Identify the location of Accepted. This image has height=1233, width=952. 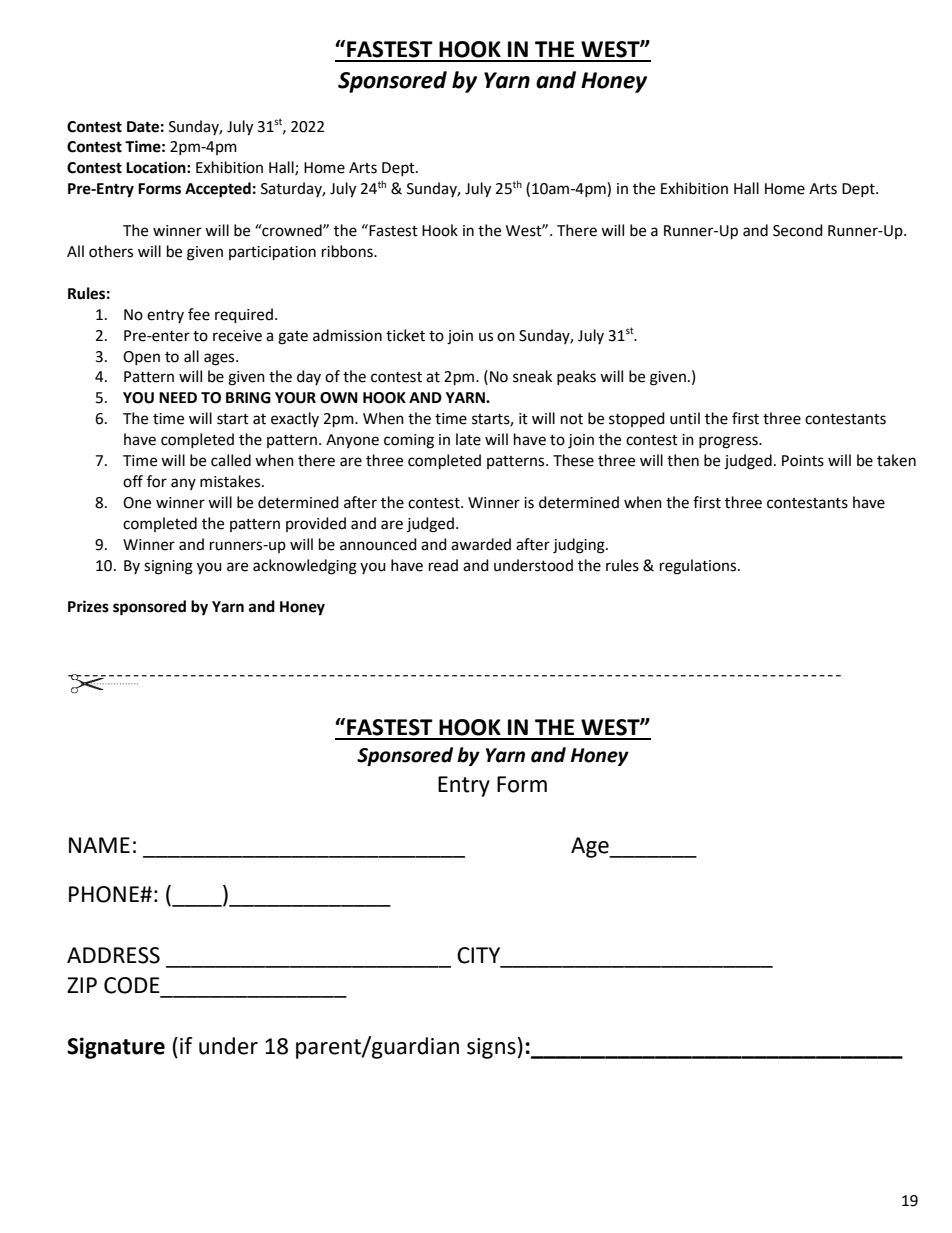
(218, 190).
